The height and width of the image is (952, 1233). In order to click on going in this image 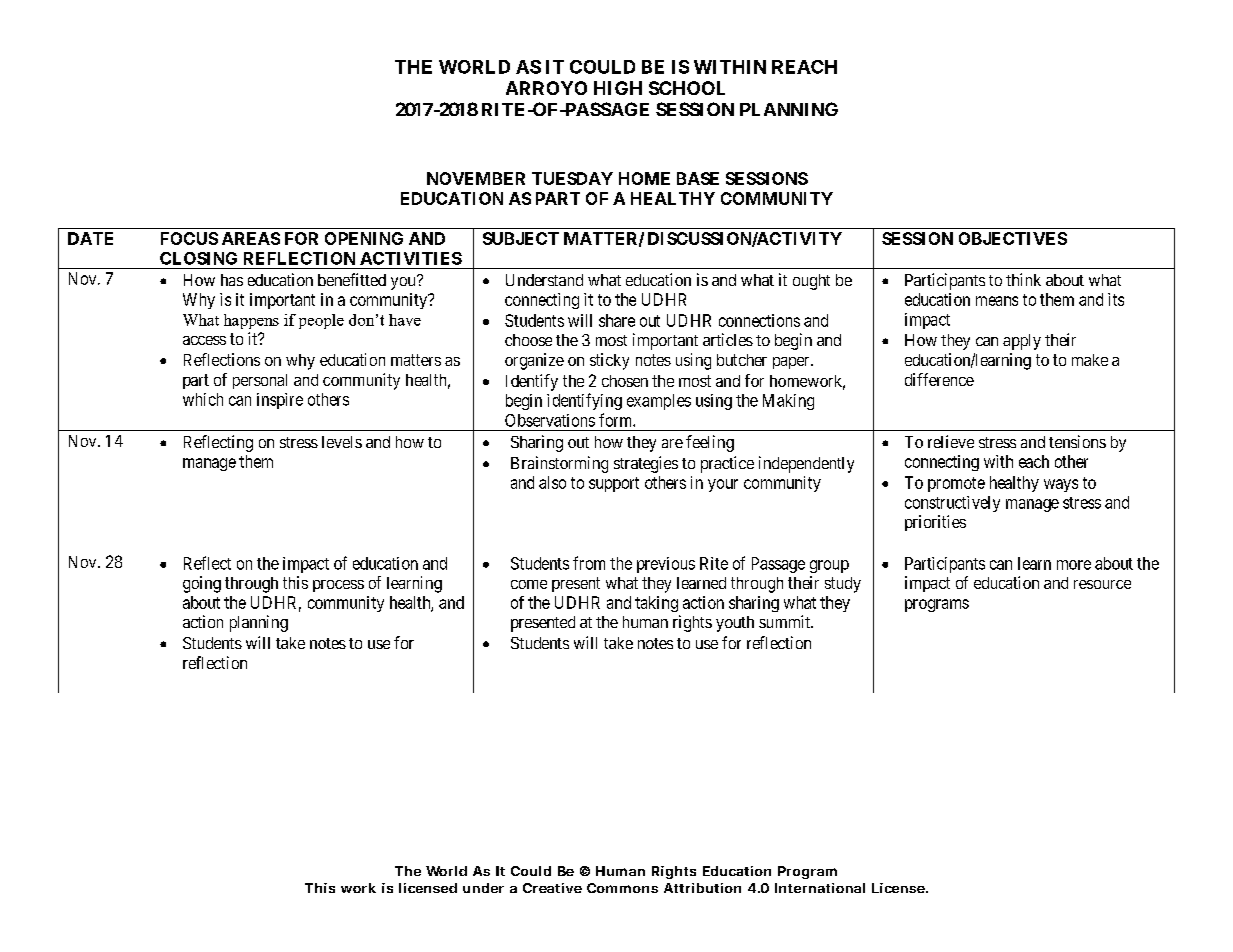, I will do `click(202, 584)`.
